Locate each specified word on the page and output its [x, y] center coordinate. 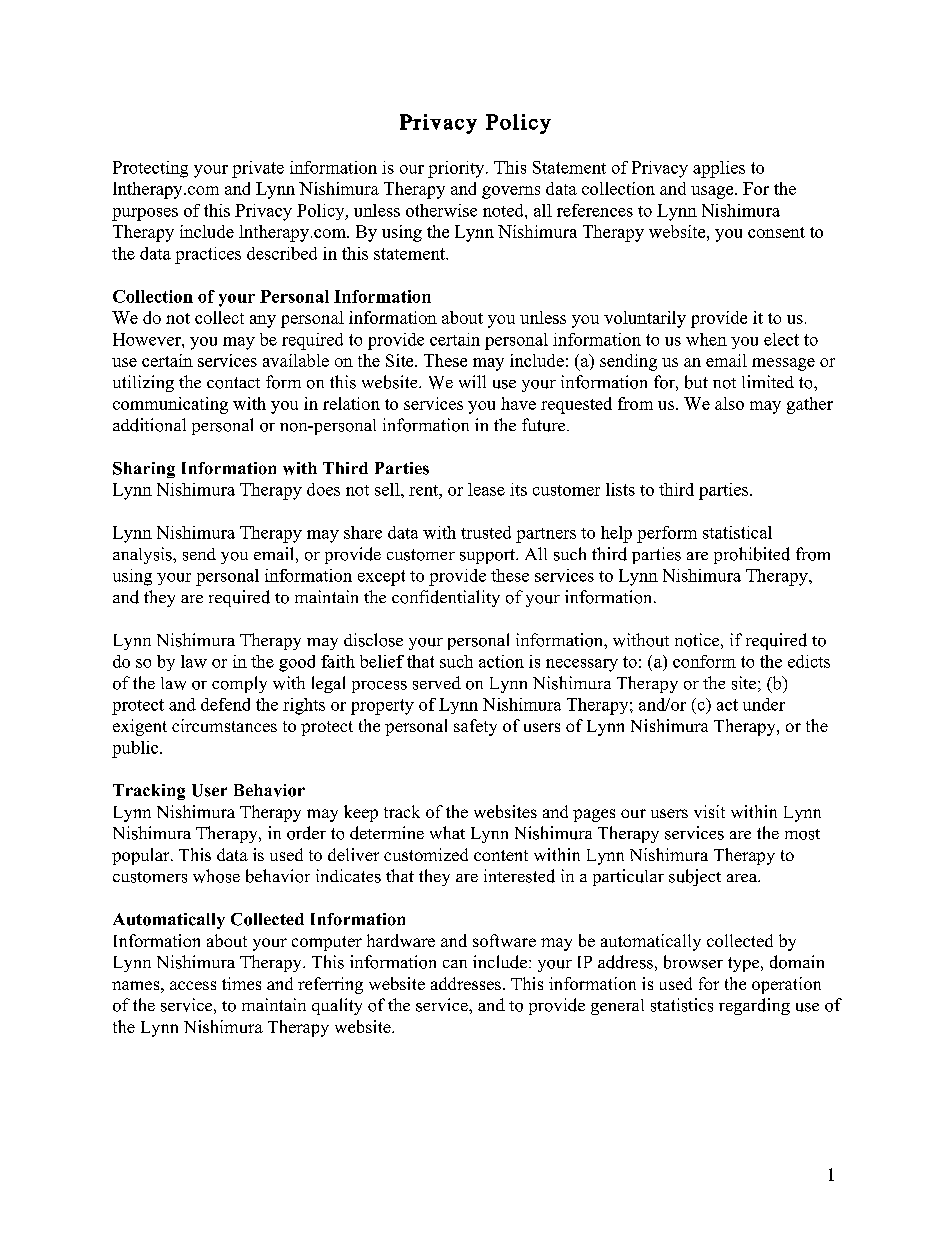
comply [239, 684]
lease [486, 489]
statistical [737, 532]
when [706, 339]
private [258, 169]
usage [713, 192]
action [501, 661]
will [472, 381]
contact [233, 383]
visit [709, 811]
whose [216, 876]
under [764, 704]
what [447, 832]
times [241, 983]
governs [511, 192]
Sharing [144, 470]
